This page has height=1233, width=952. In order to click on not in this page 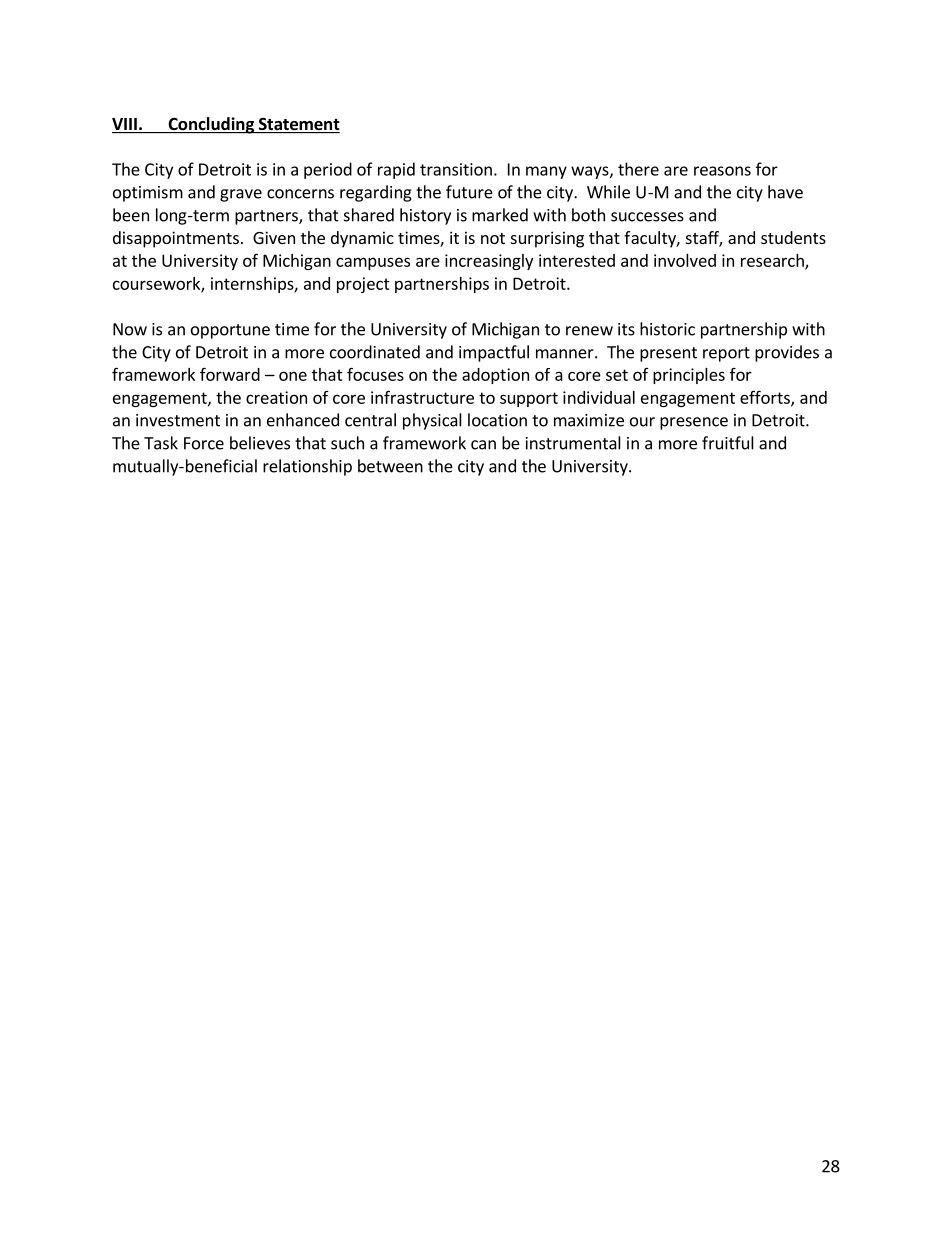, I will do `click(493, 238)`.
